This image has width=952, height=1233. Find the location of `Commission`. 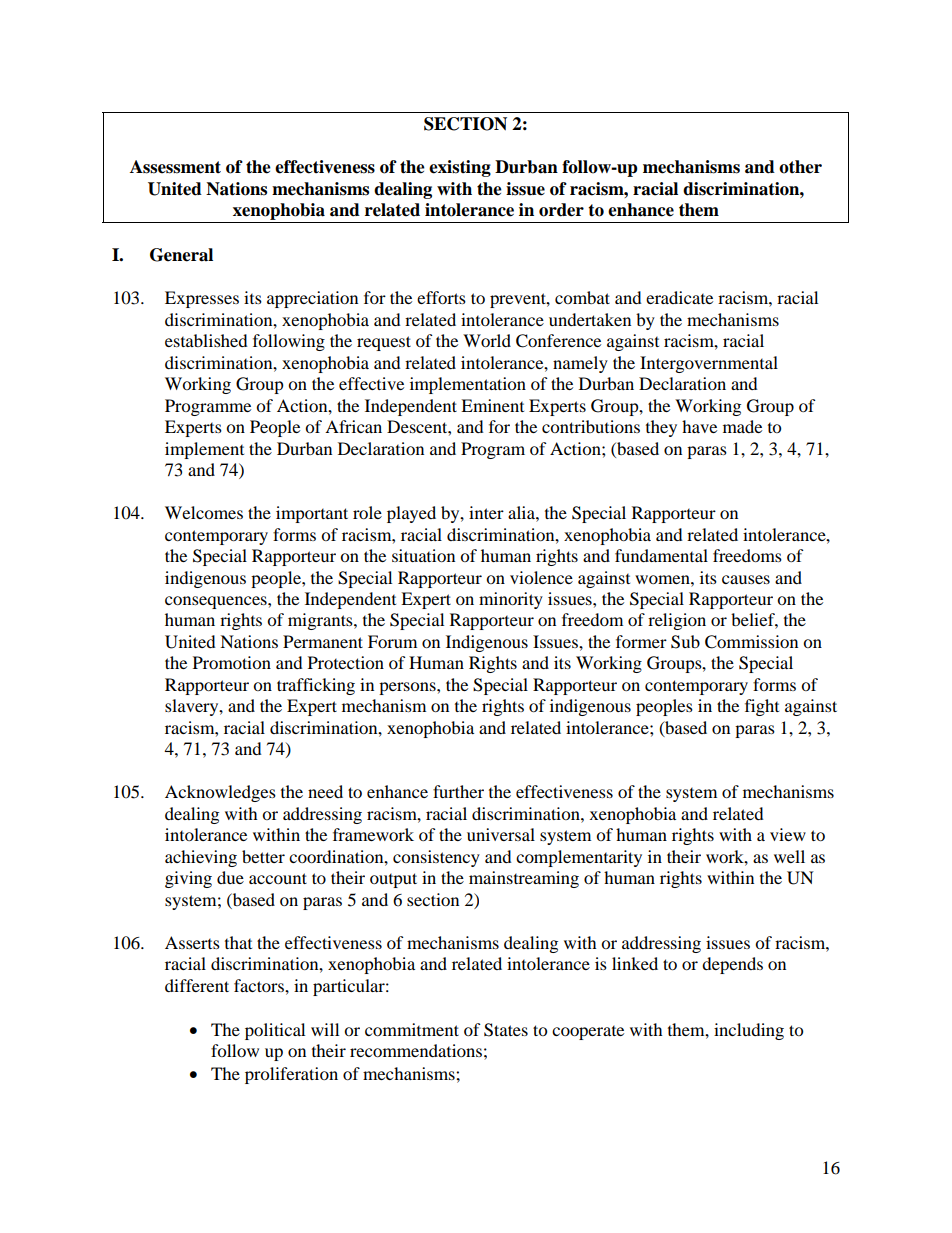

Commission is located at coordinates (751, 642).
